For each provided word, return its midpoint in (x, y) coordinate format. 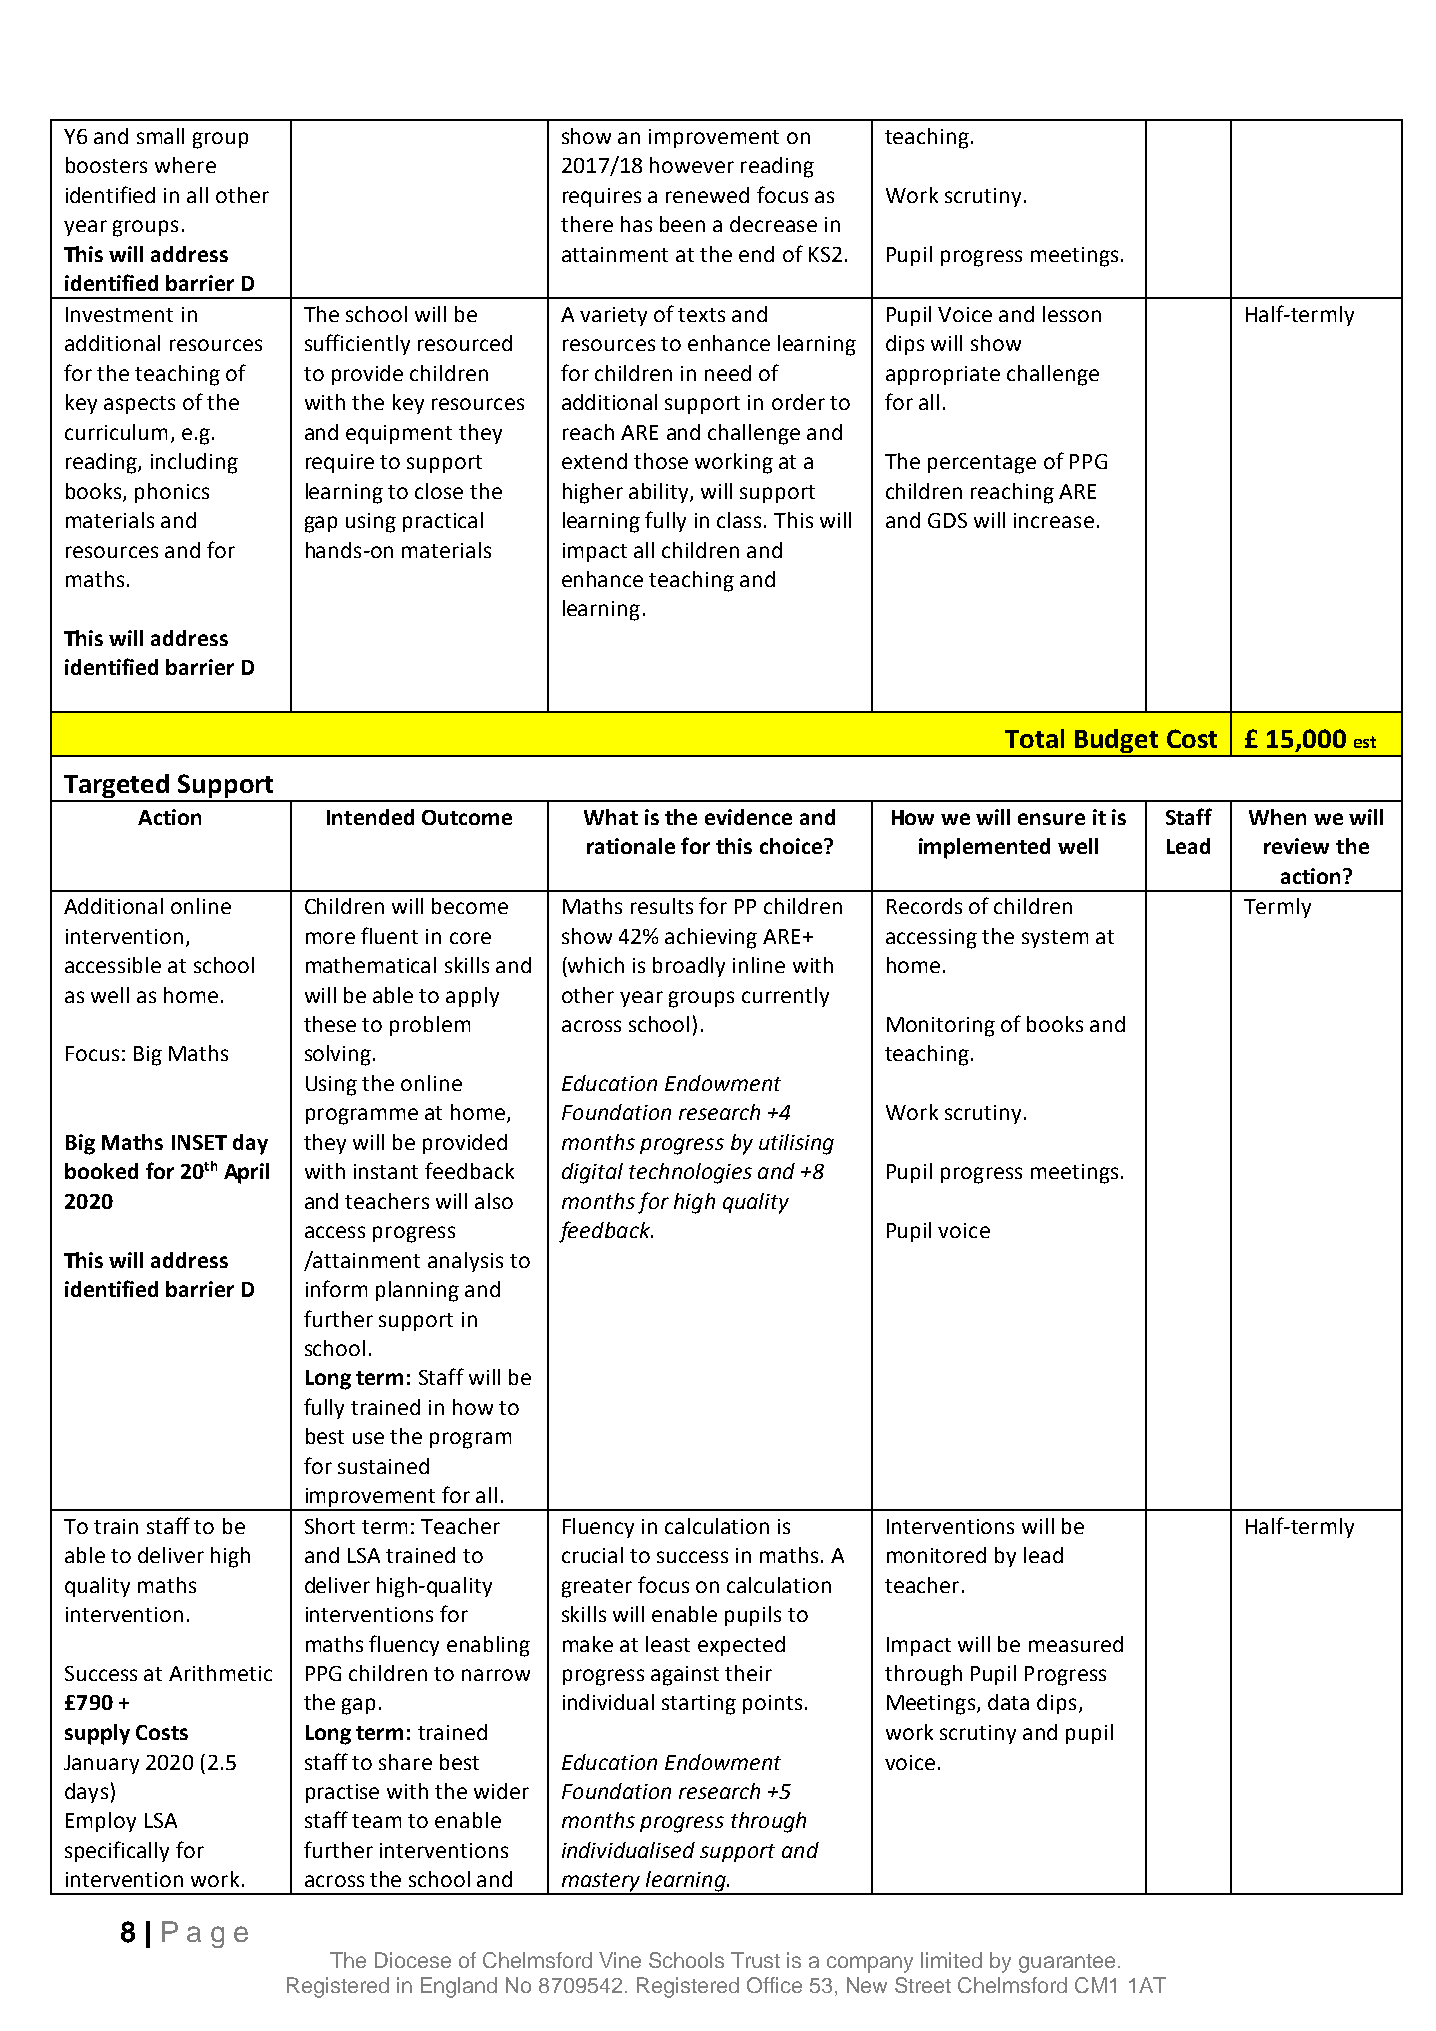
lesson (1072, 314)
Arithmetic (220, 1673)
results (662, 906)
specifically (117, 1851)
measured (1076, 1644)
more (330, 938)
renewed (707, 195)
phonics (172, 493)
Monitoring (941, 1027)
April (246, 1173)
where (185, 165)
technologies (690, 1173)
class (741, 520)
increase (1054, 520)
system (1055, 939)
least (668, 1644)
